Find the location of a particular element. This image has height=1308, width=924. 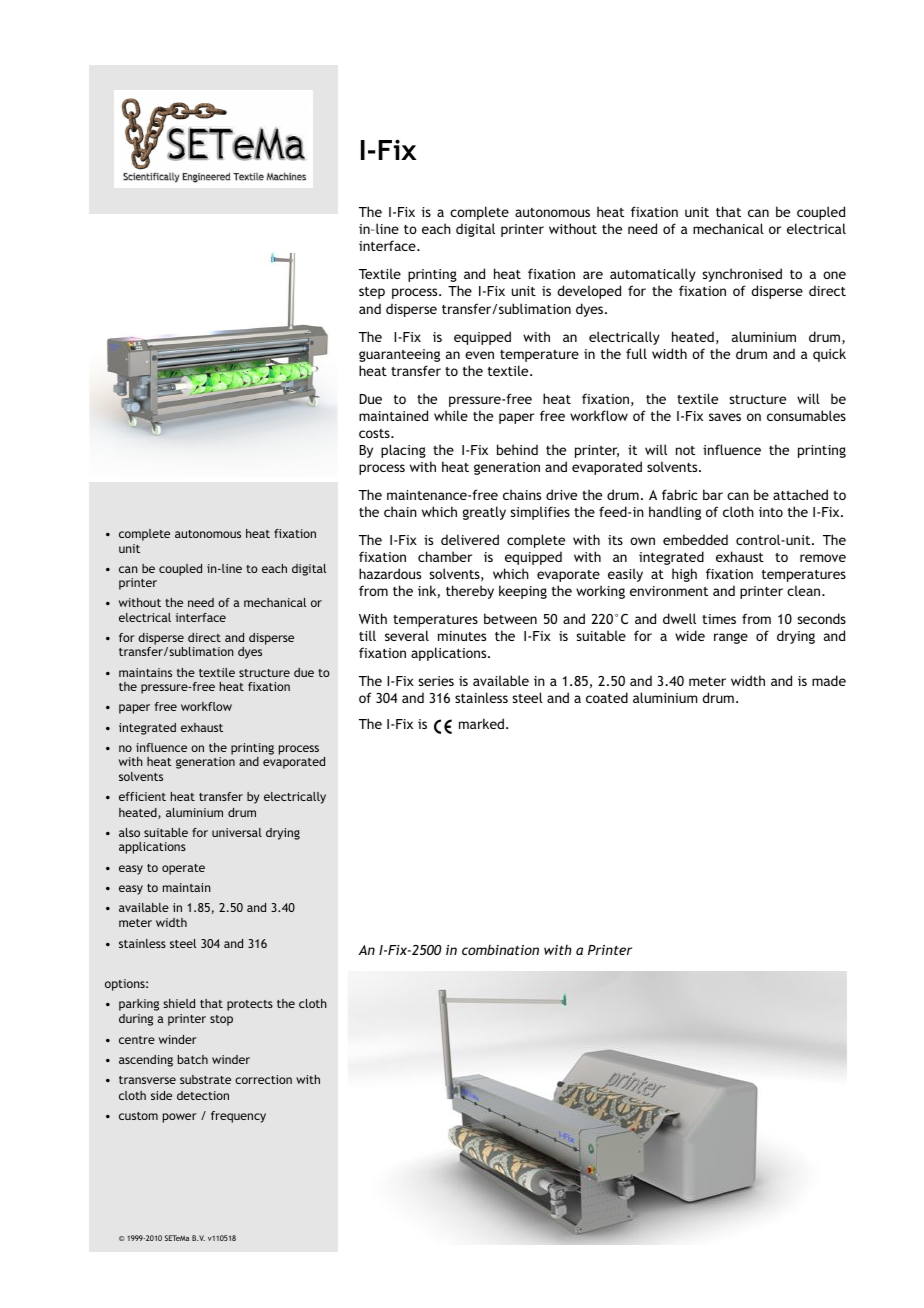

made is located at coordinates (829, 680).
